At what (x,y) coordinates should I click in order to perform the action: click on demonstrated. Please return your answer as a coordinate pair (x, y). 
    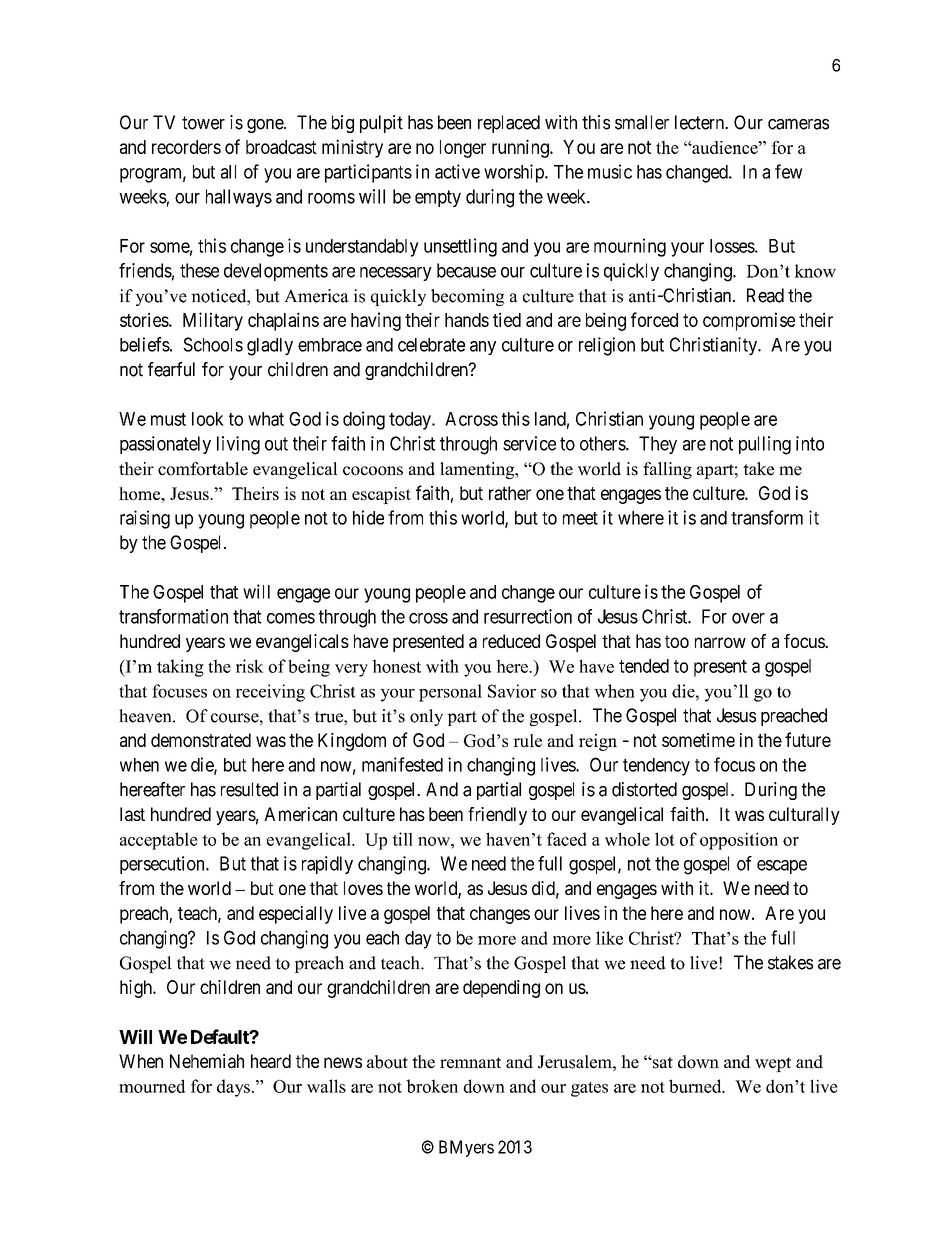
    Looking at the image, I should click on (201, 740).
